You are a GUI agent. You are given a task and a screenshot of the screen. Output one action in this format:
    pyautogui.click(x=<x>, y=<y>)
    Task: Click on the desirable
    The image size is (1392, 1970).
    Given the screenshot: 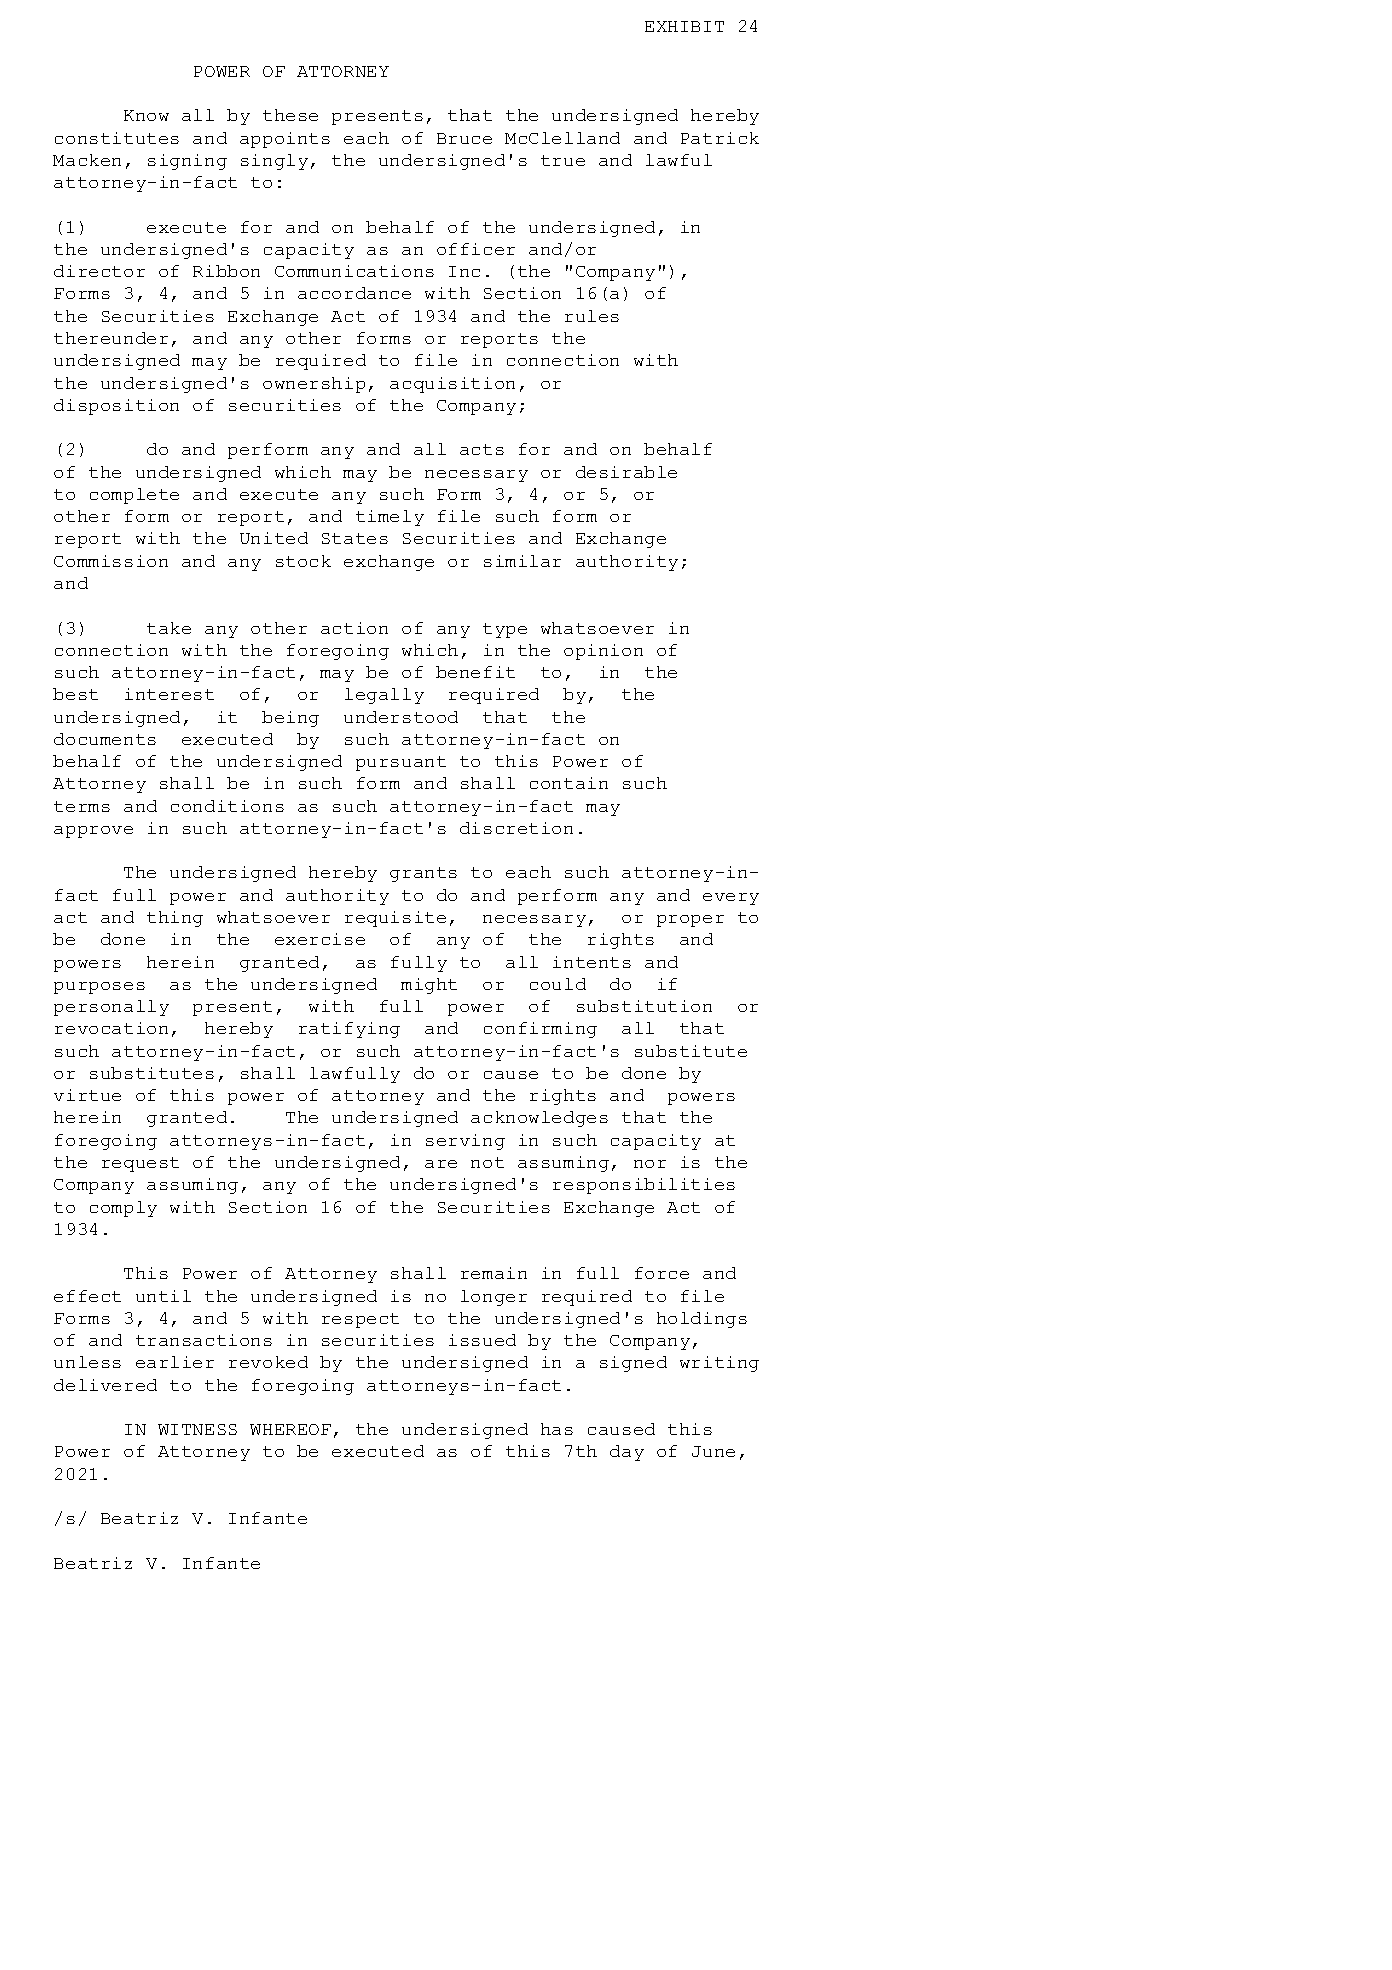 What is the action you would take?
    pyautogui.click(x=626, y=472)
